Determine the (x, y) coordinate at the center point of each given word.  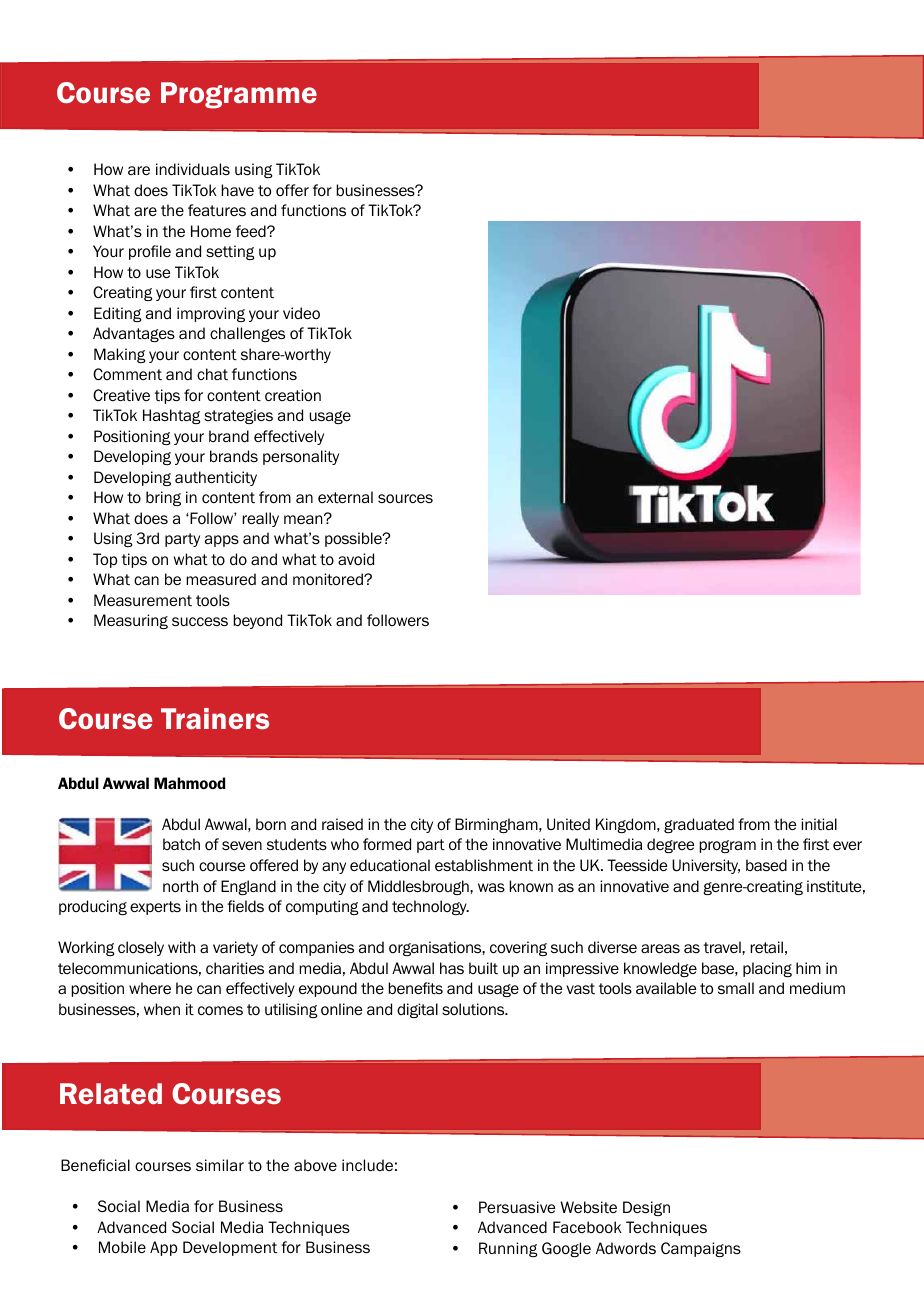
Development (230, 1248)
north (180, 886)
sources (405, 498)
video (301, 313)
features (217, 210)
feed (252, 231)
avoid (356, 559)
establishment (484, 865)
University (706, 866)
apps (222, 541)
